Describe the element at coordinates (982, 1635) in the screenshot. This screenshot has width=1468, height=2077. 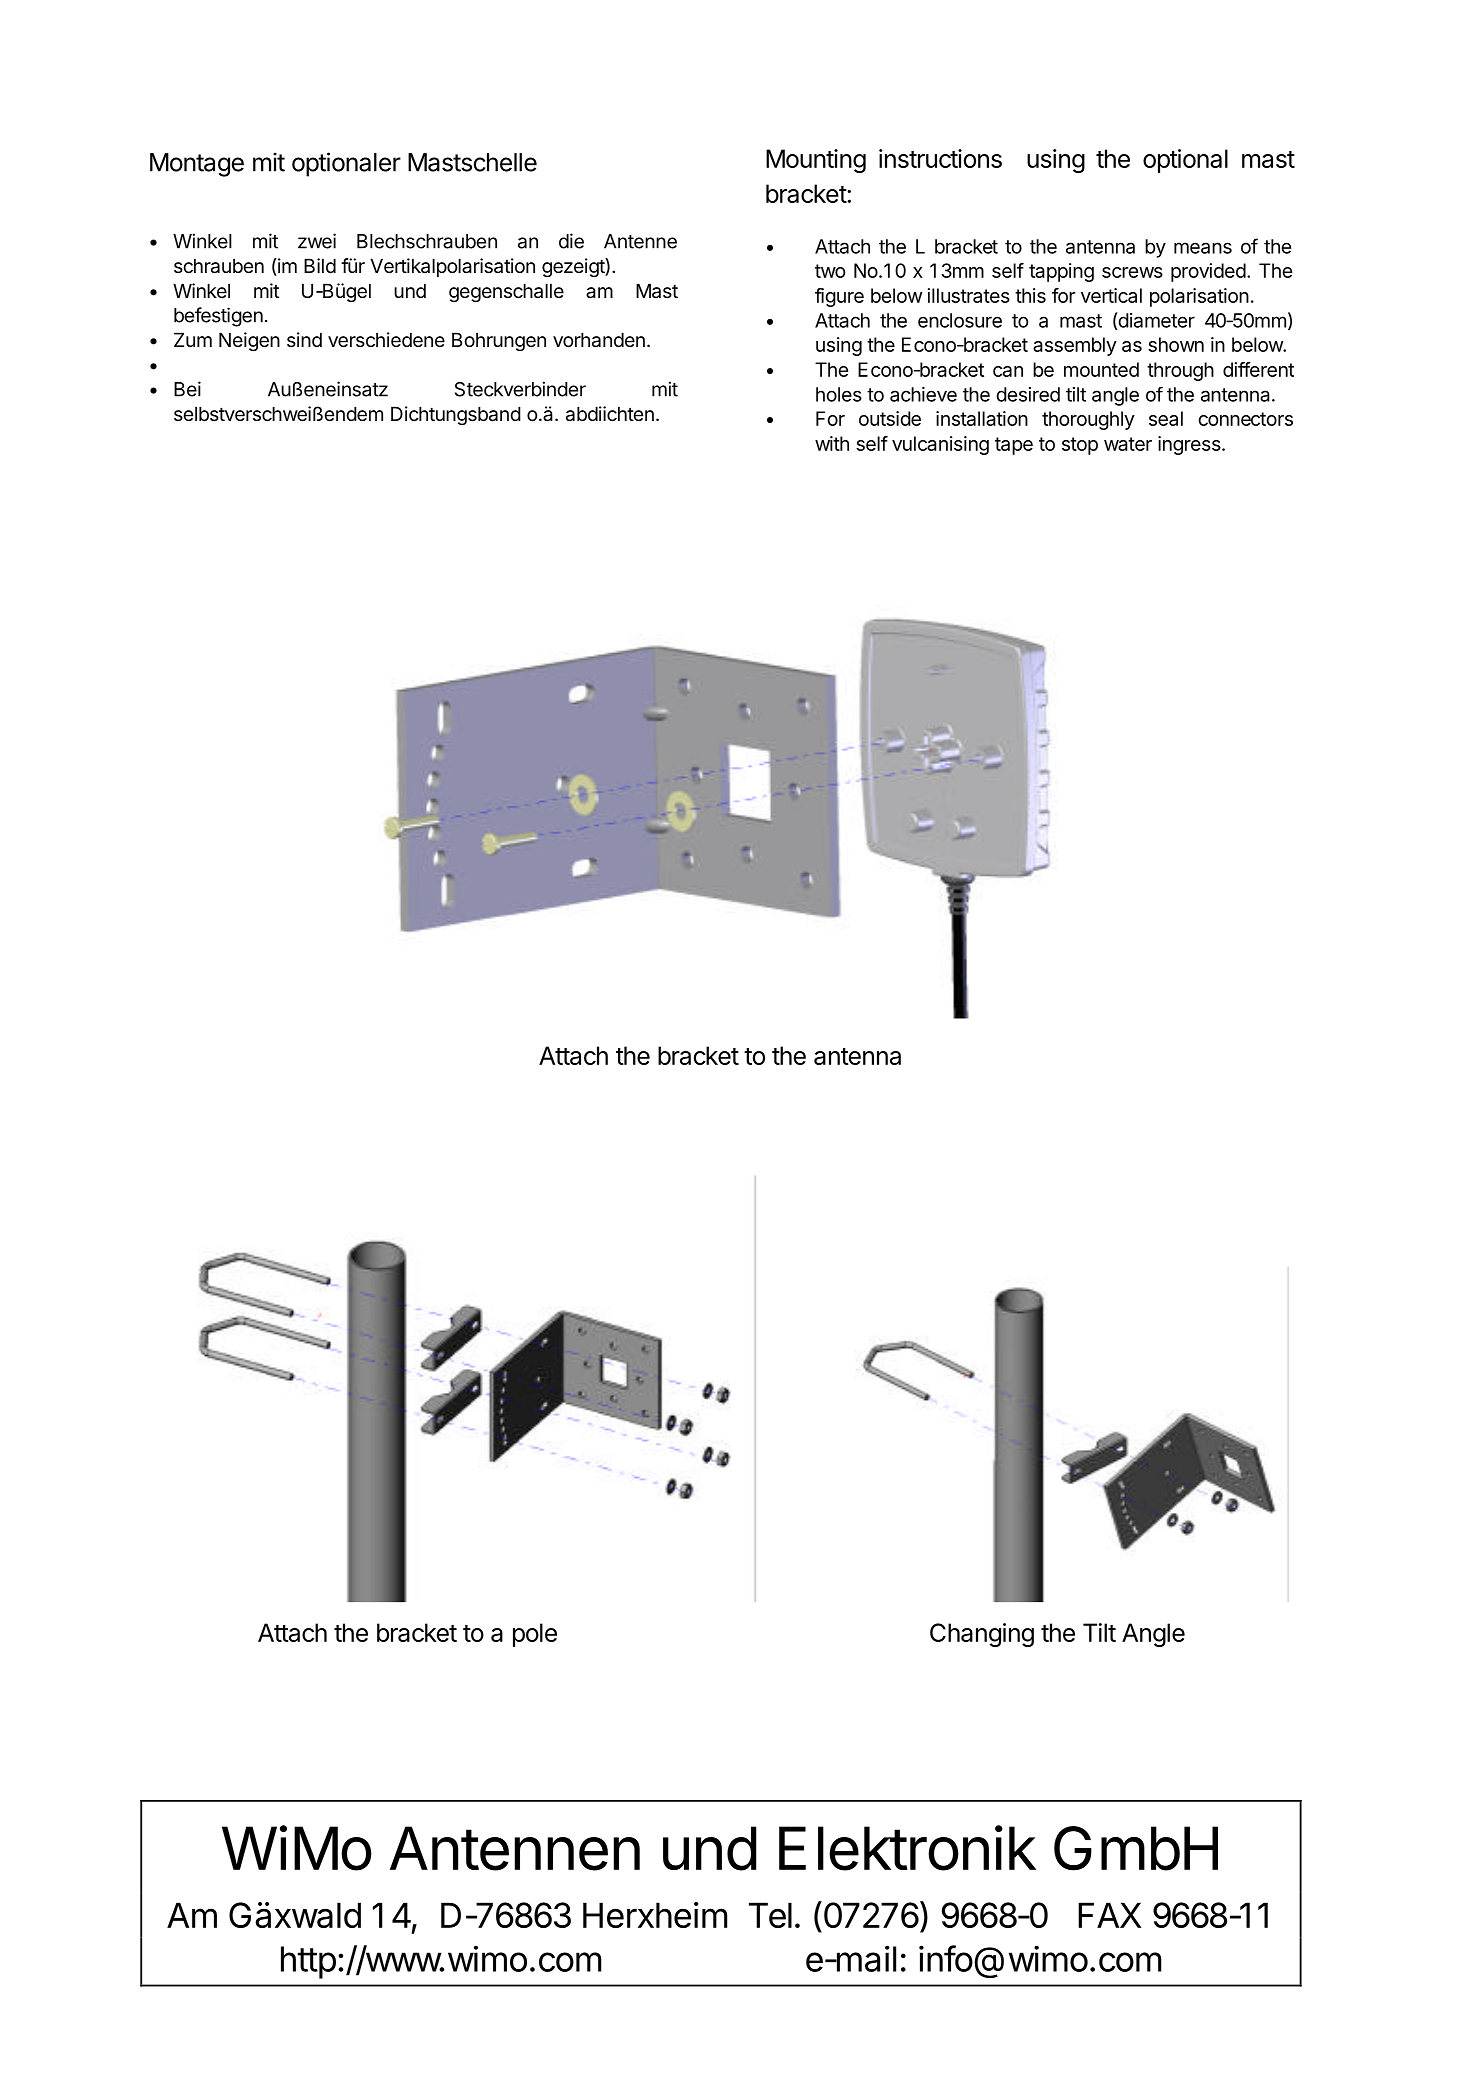
I see `Changing` at that location.
